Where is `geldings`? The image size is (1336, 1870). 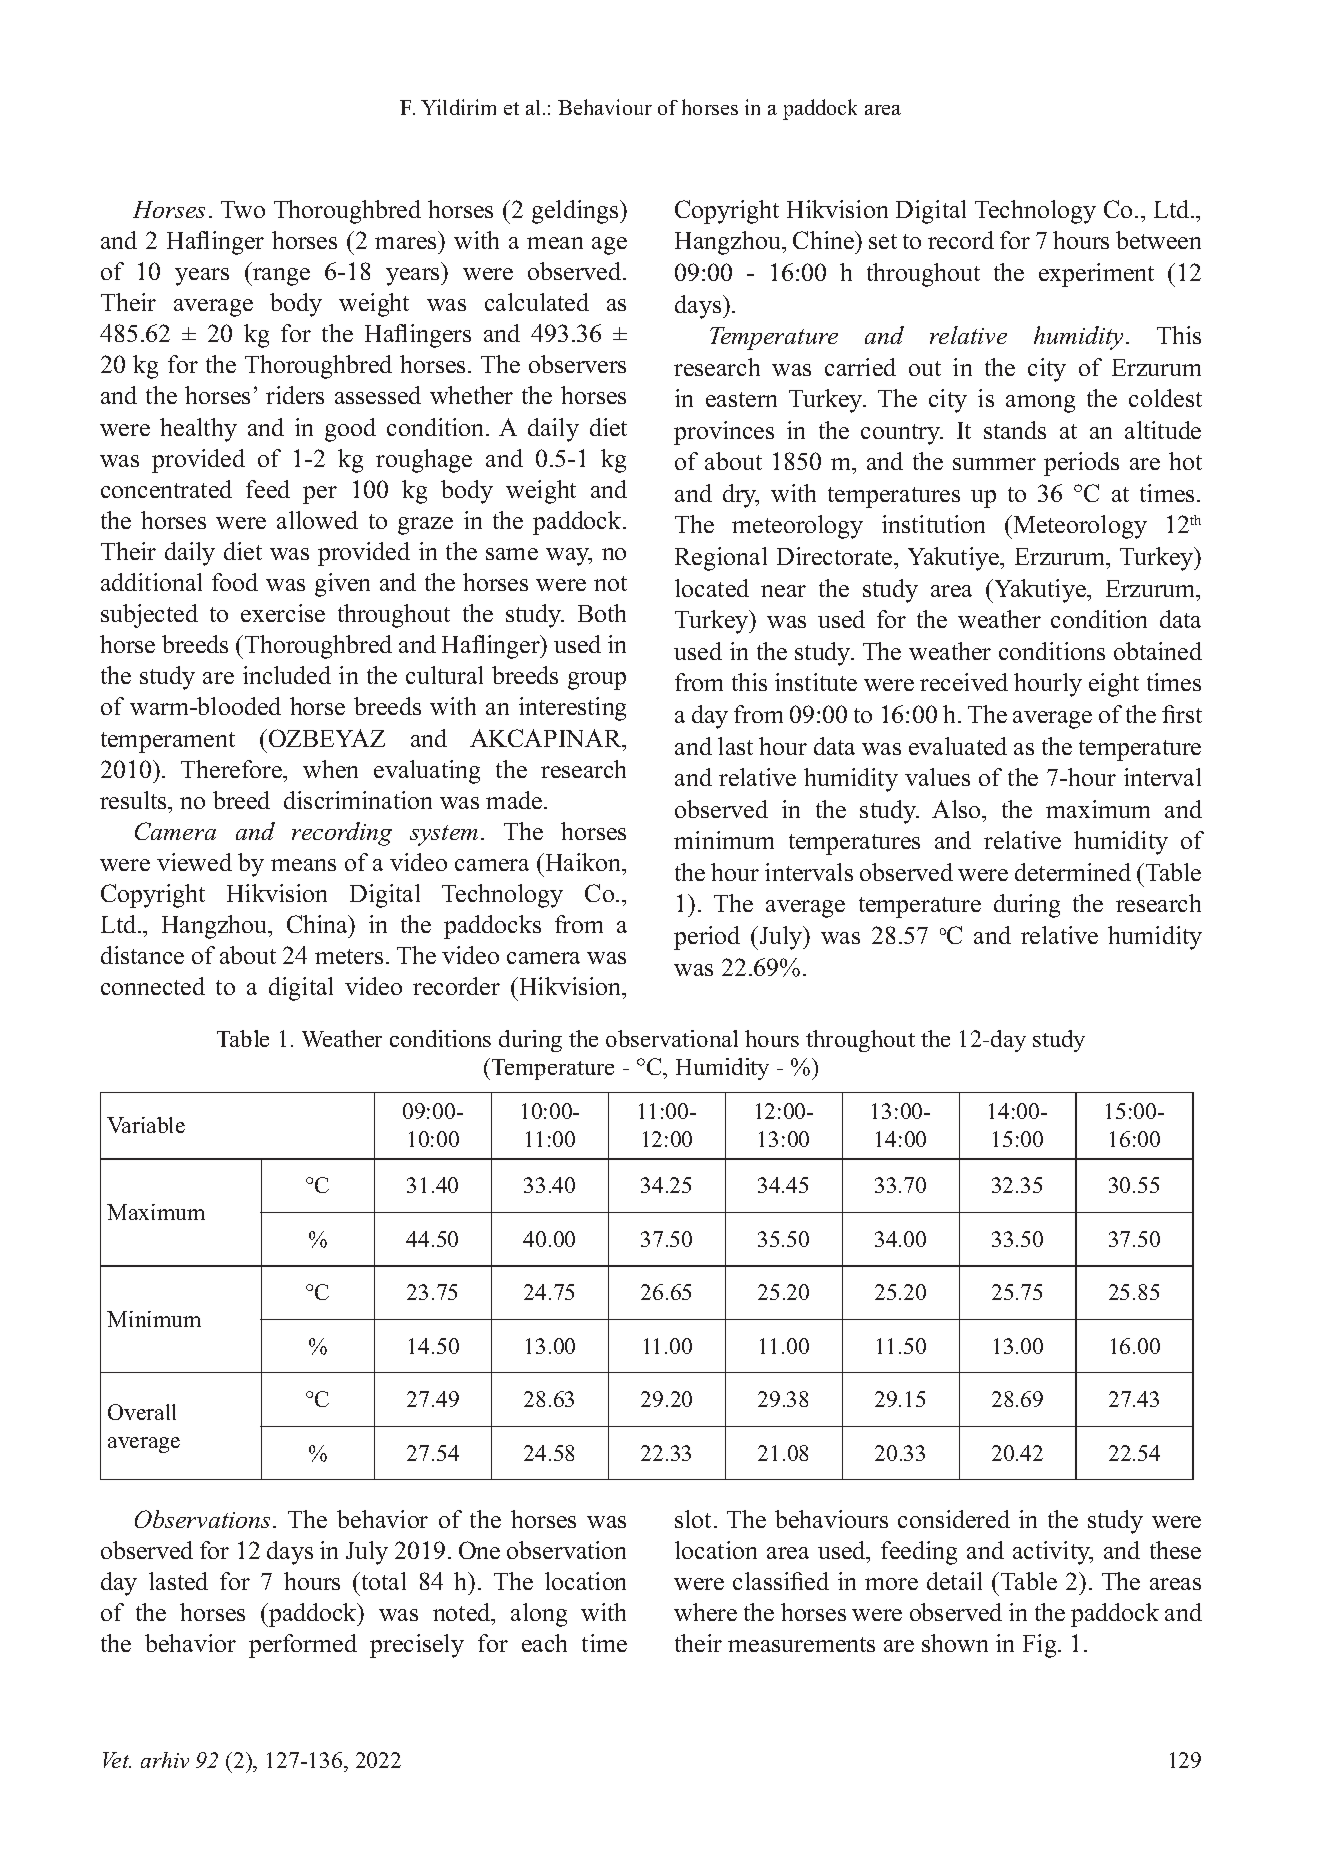 geldings is located at coordinates (576, 212).
